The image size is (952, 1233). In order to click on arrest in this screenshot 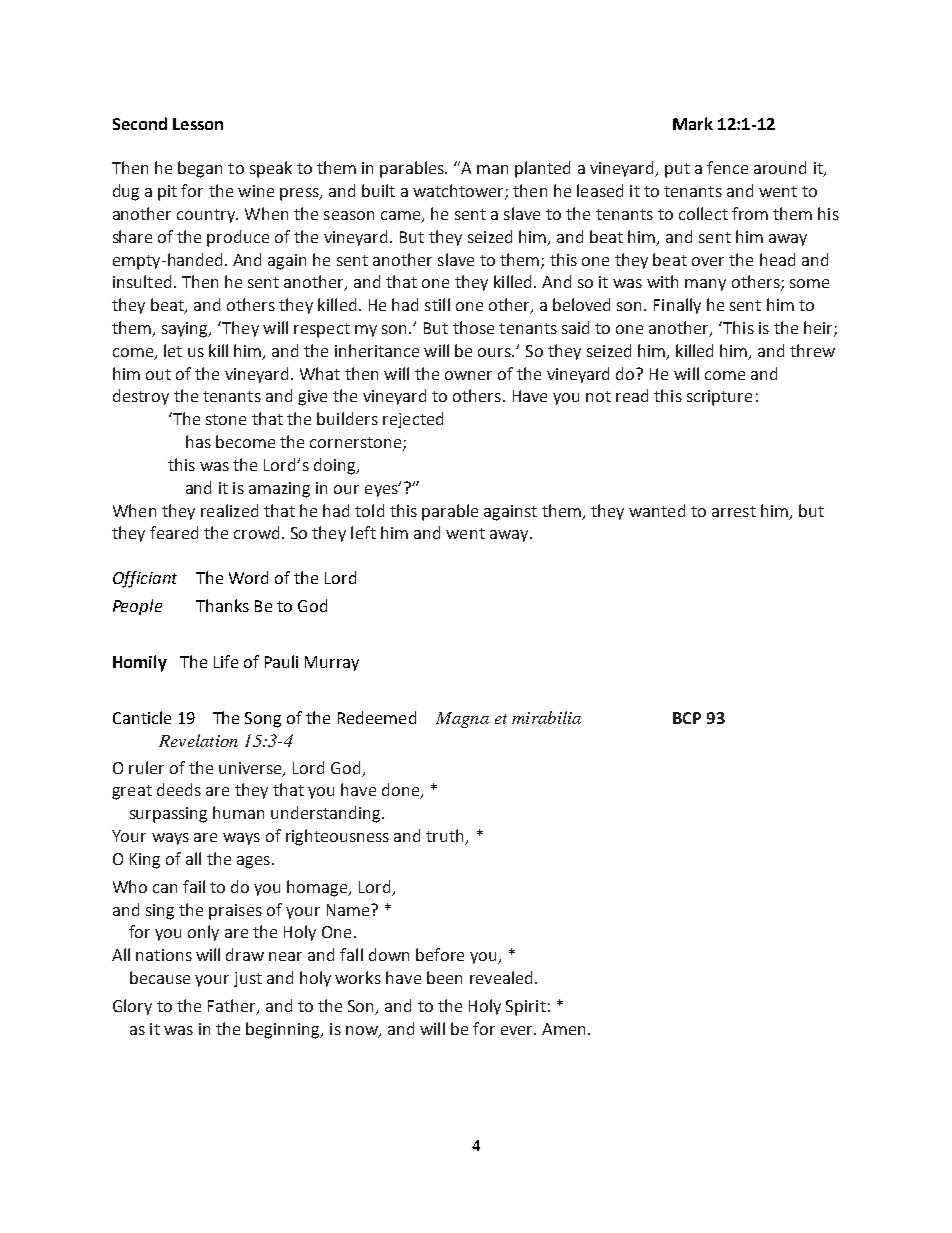, I will do `click(734, 511)`.
